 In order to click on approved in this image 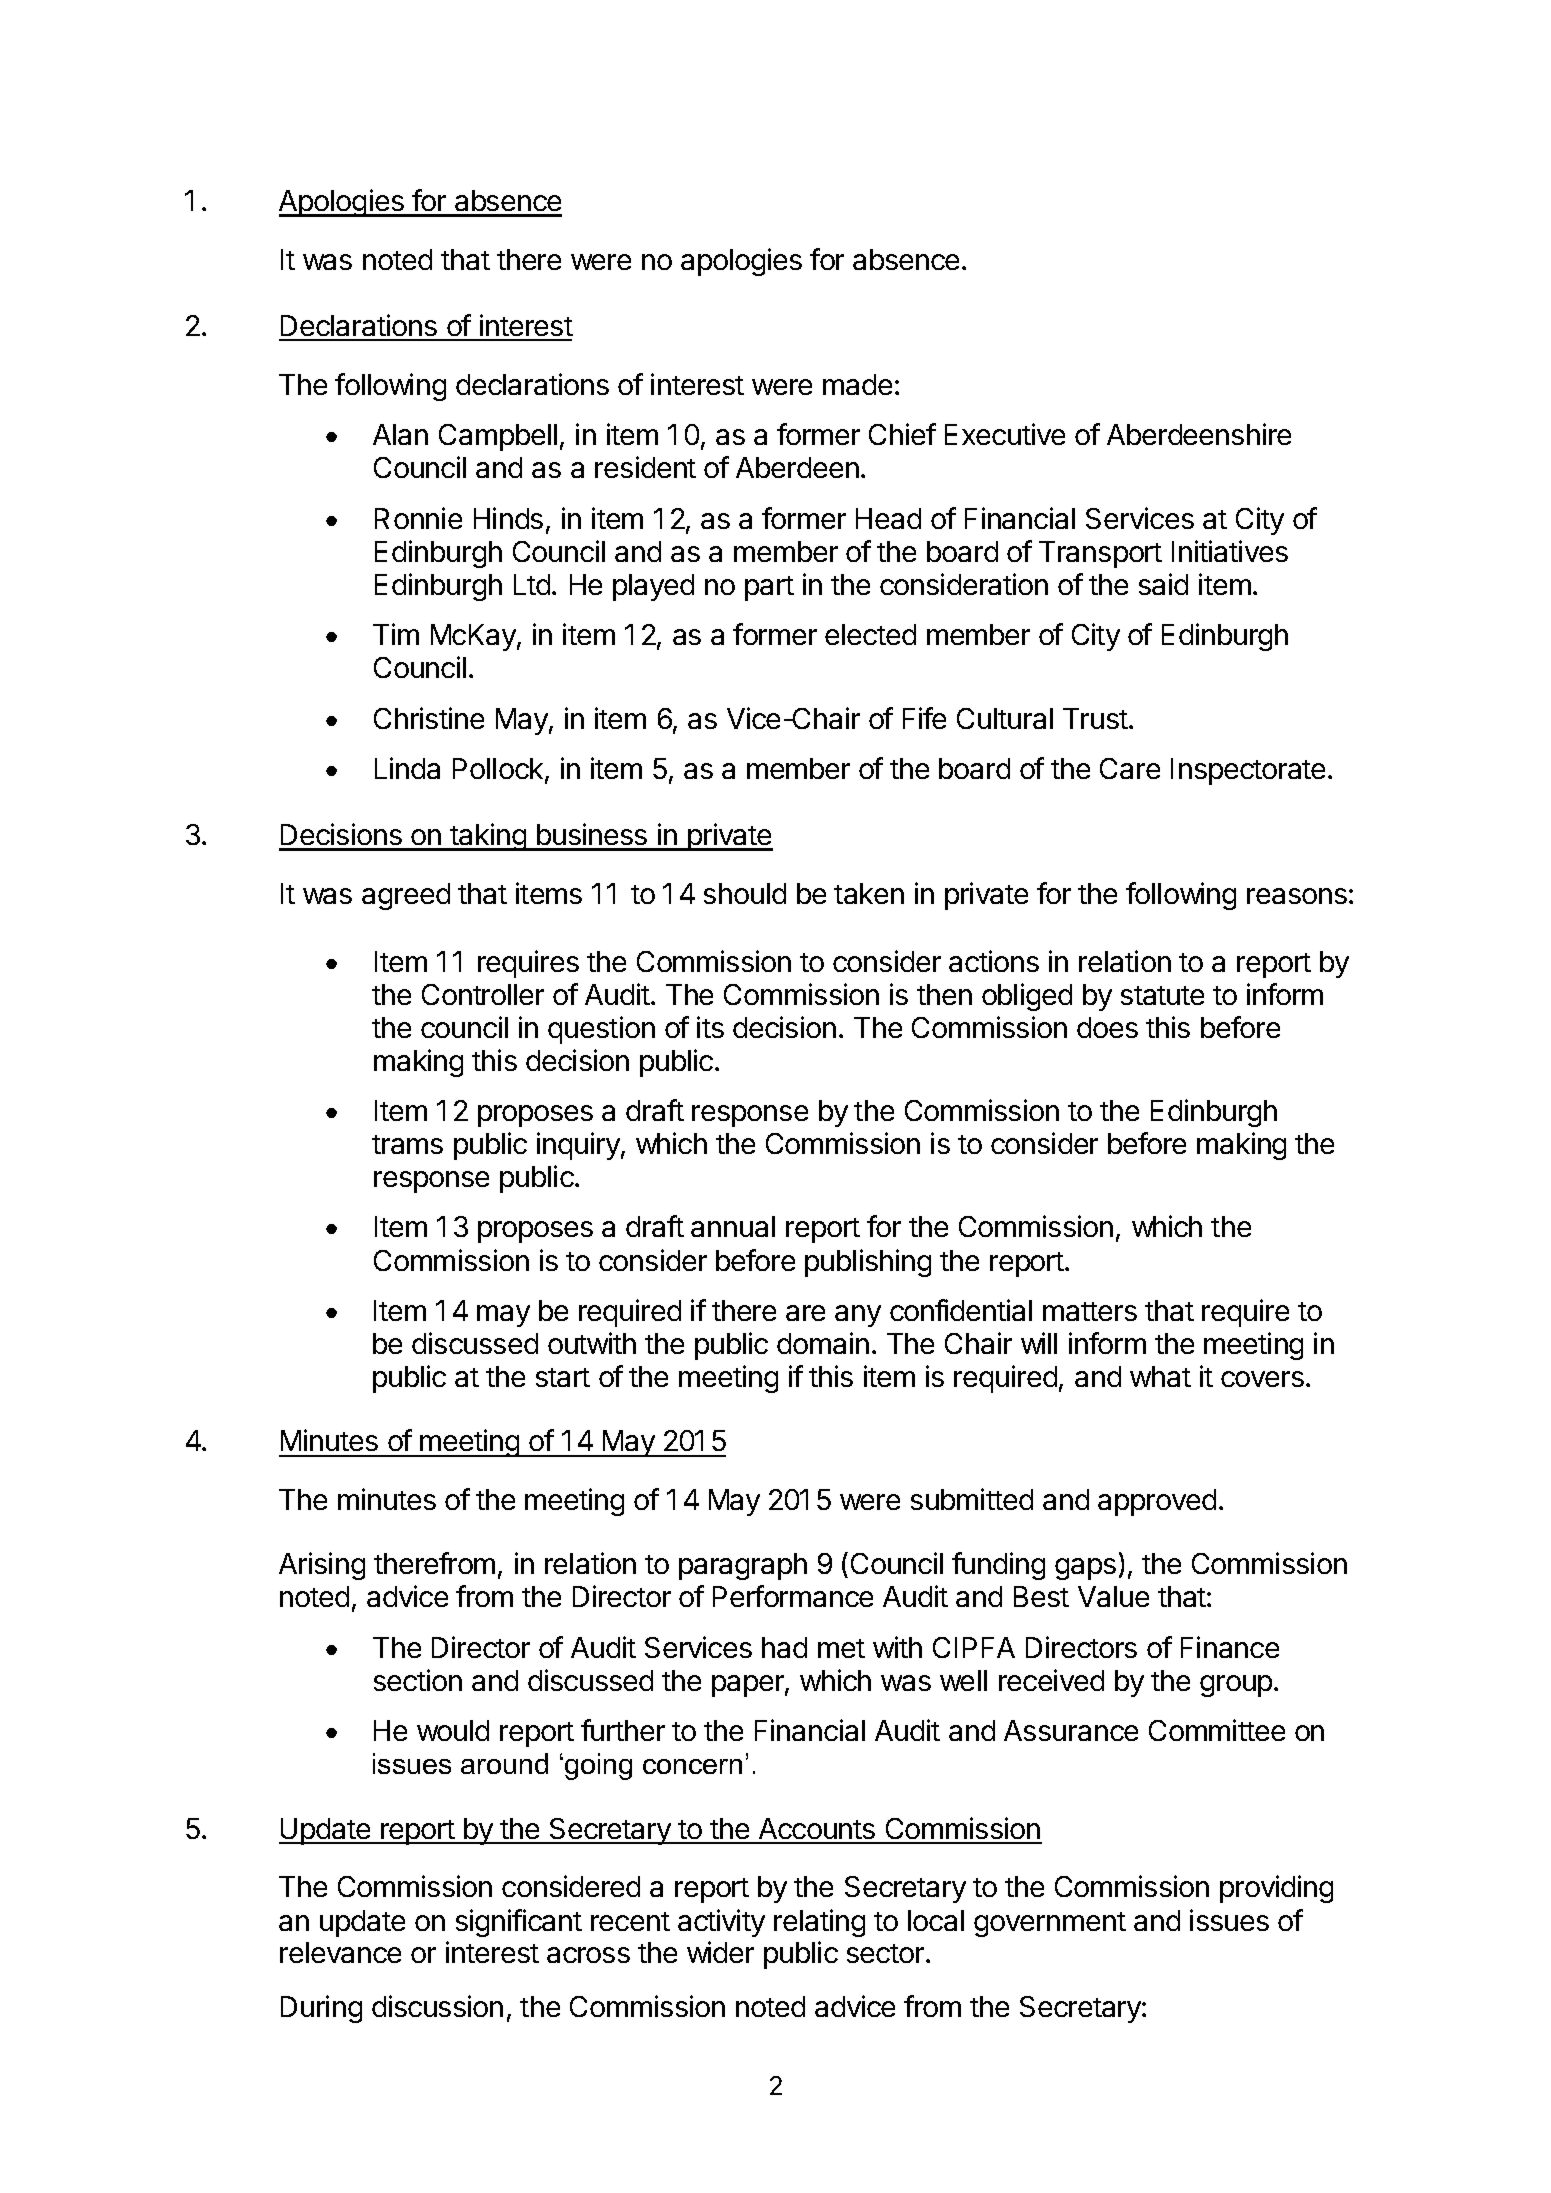, I will do `click(1157, 1502)`.
